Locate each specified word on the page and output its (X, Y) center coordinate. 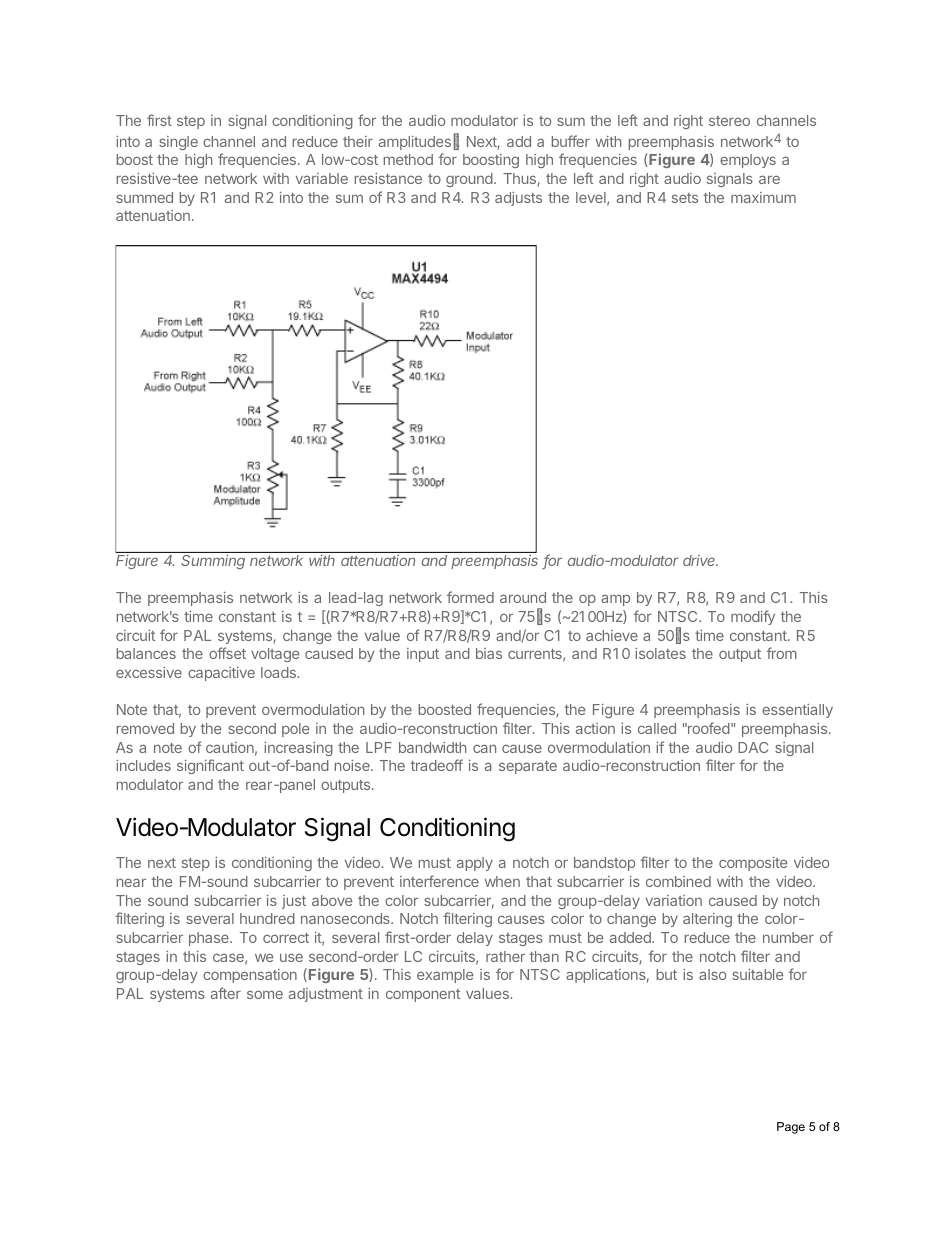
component (423, 995)
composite (753, 864)
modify (753, 617)
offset (227, 653)
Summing (213, 562)
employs (748, 161)
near (131, 882)
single (178, 143)
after (226, 993)
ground (469, 180)
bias (489, 653)
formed (470, 597)
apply (475, 864)
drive (700, 560)
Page (791, 1128)
